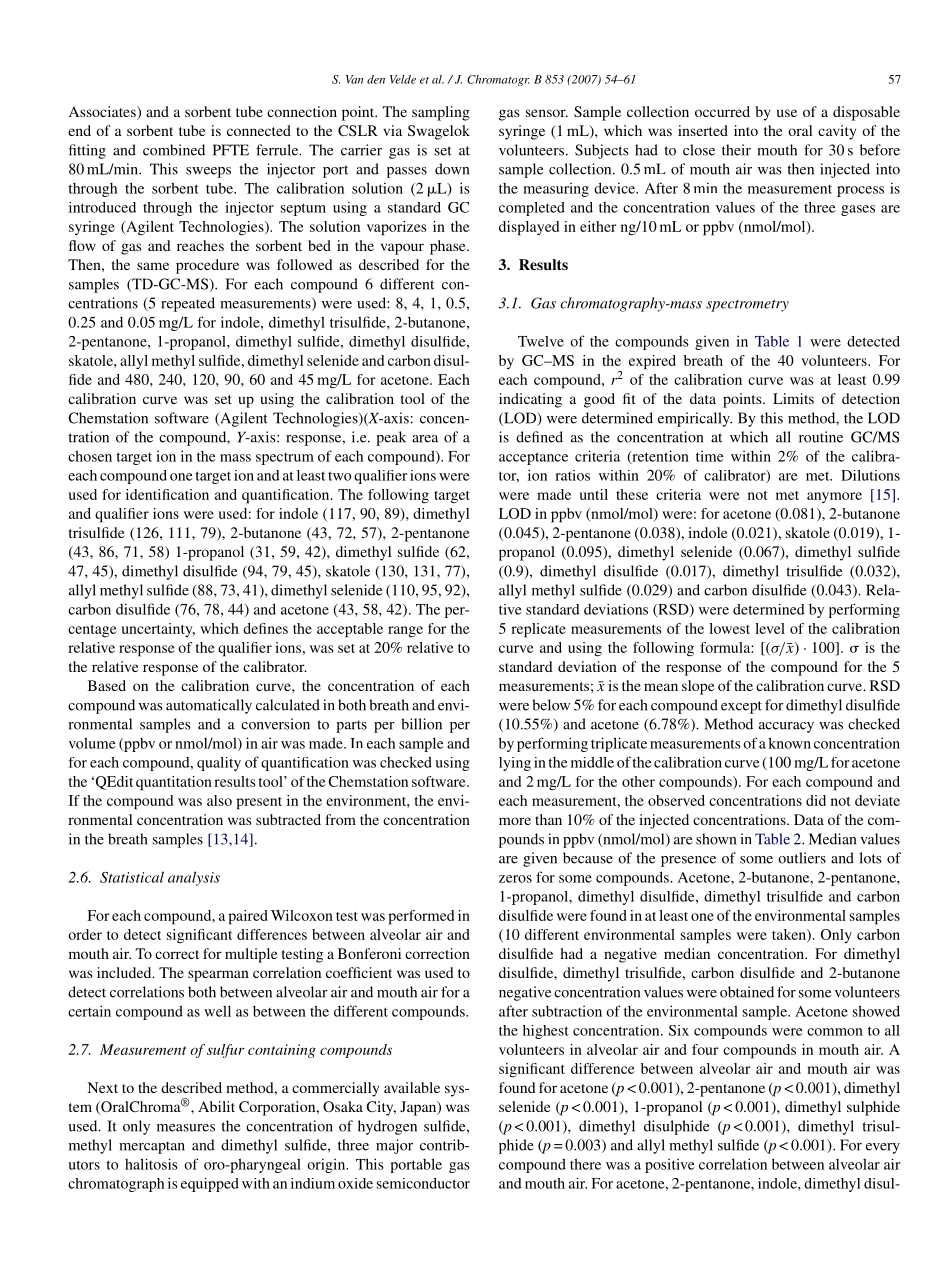 The height and width of the screenshot is (1271, 952). I want to click on sampling, so click(441, 113).
